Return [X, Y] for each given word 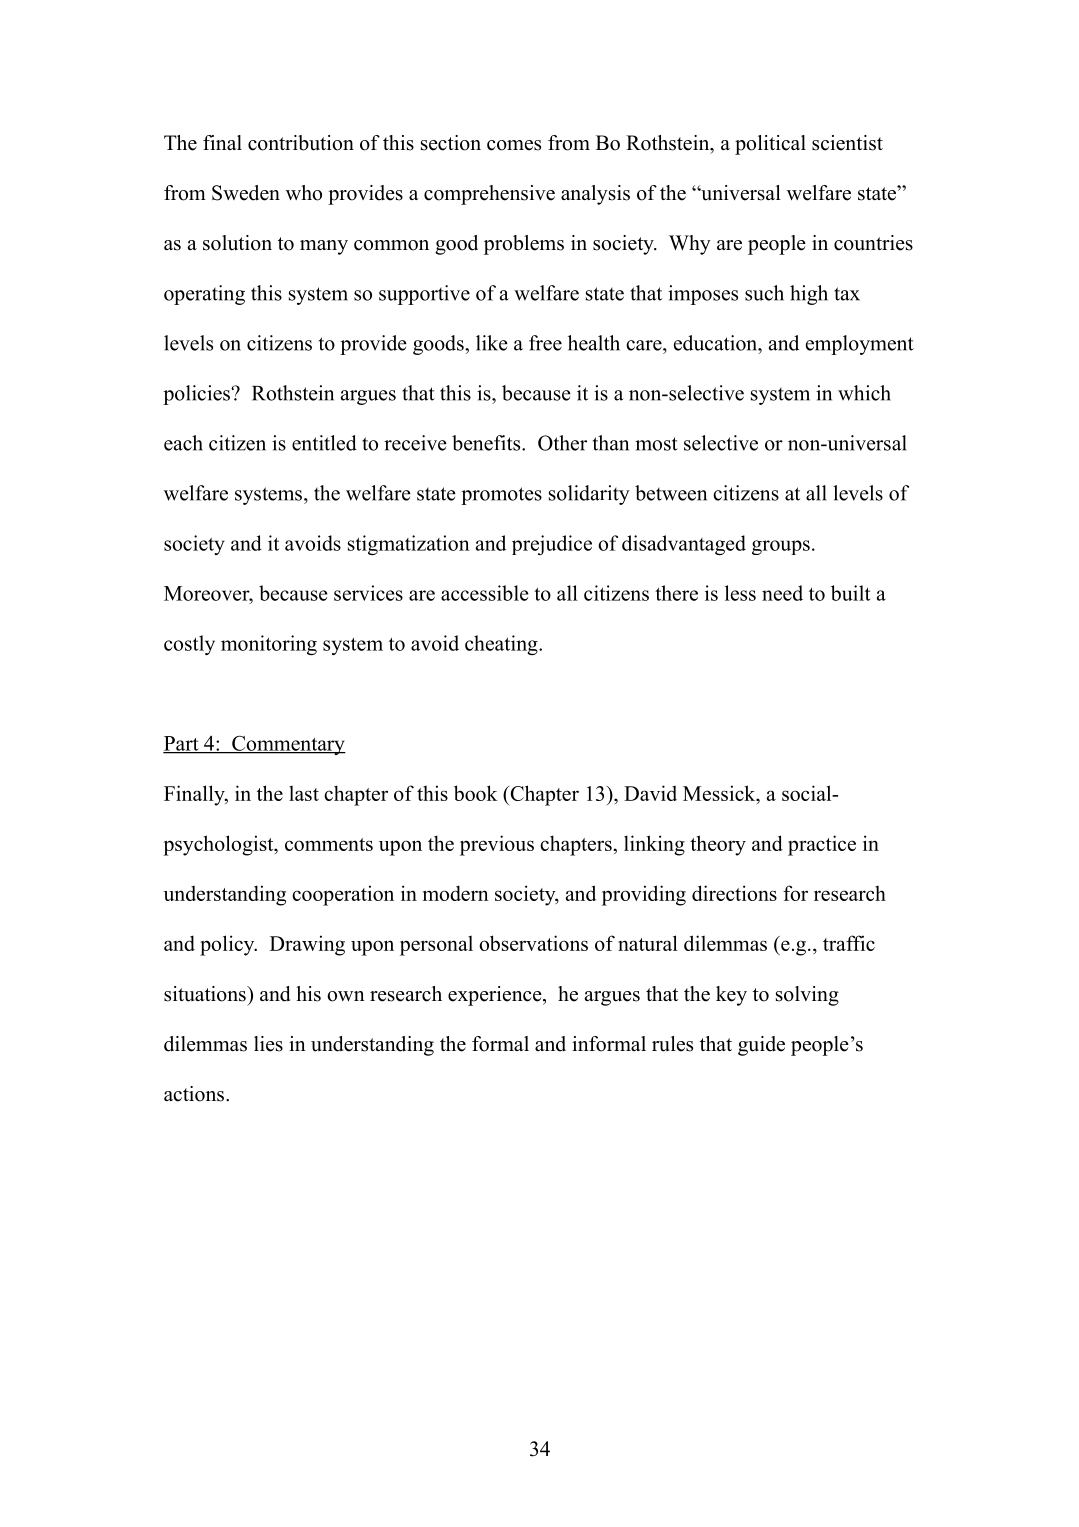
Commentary [288, 745]
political [770, 145]
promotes [501, 496]
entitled [324, 443]
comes [514, 145]
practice [822, 845]
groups [781, 547]
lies [268, 1044]
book [476, 793]
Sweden [246, 193]
